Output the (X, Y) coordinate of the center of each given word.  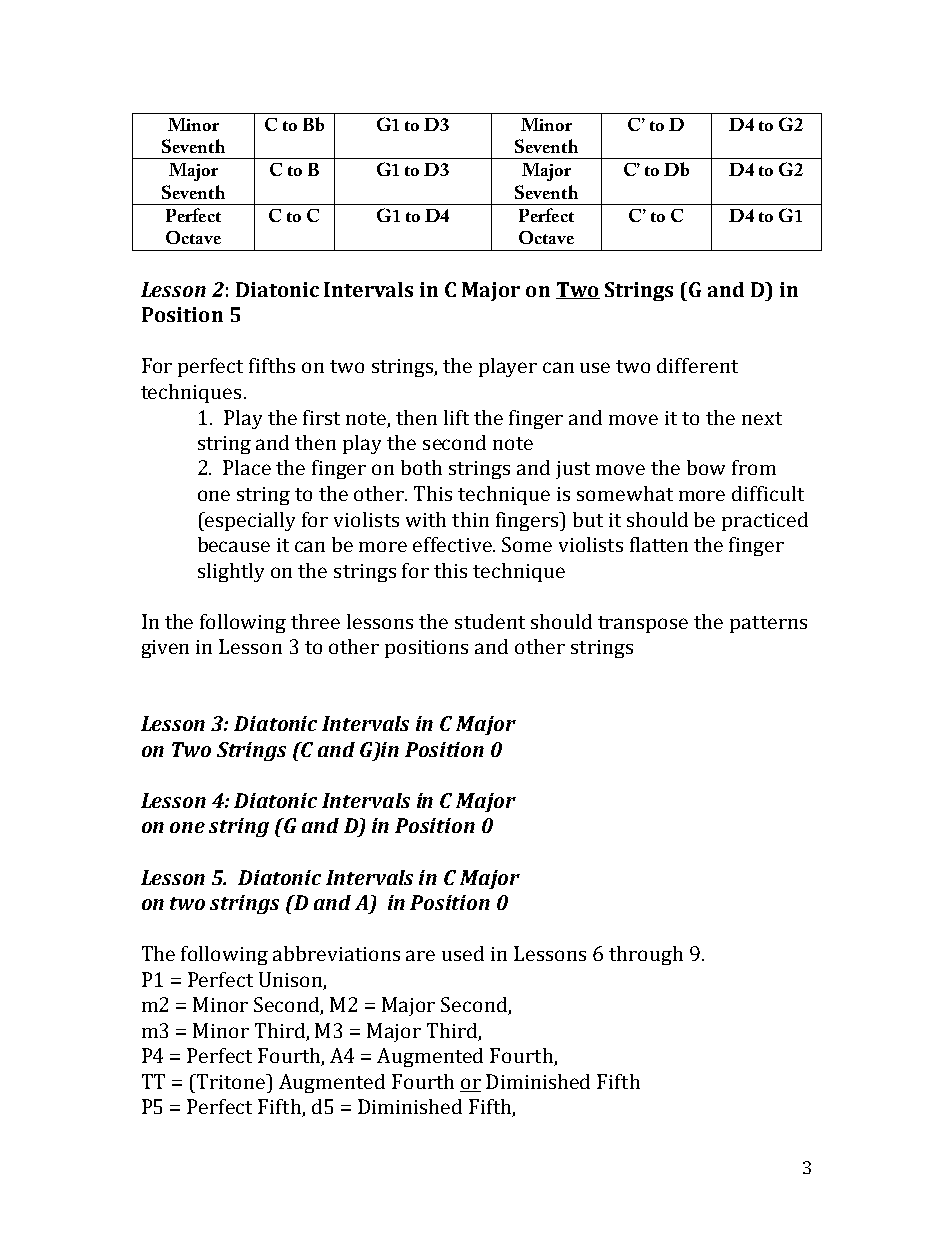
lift (456, 417)
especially (249, 521)
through (646, 955)
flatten (659, 544)
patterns (768, 624)
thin (470, 519)
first (321, 417)
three (315, 621)
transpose (643, 624)
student (490, 621)
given (165, 649)
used (463, 953)
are (420, 955)
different (697, 365)
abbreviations (336, 953)
